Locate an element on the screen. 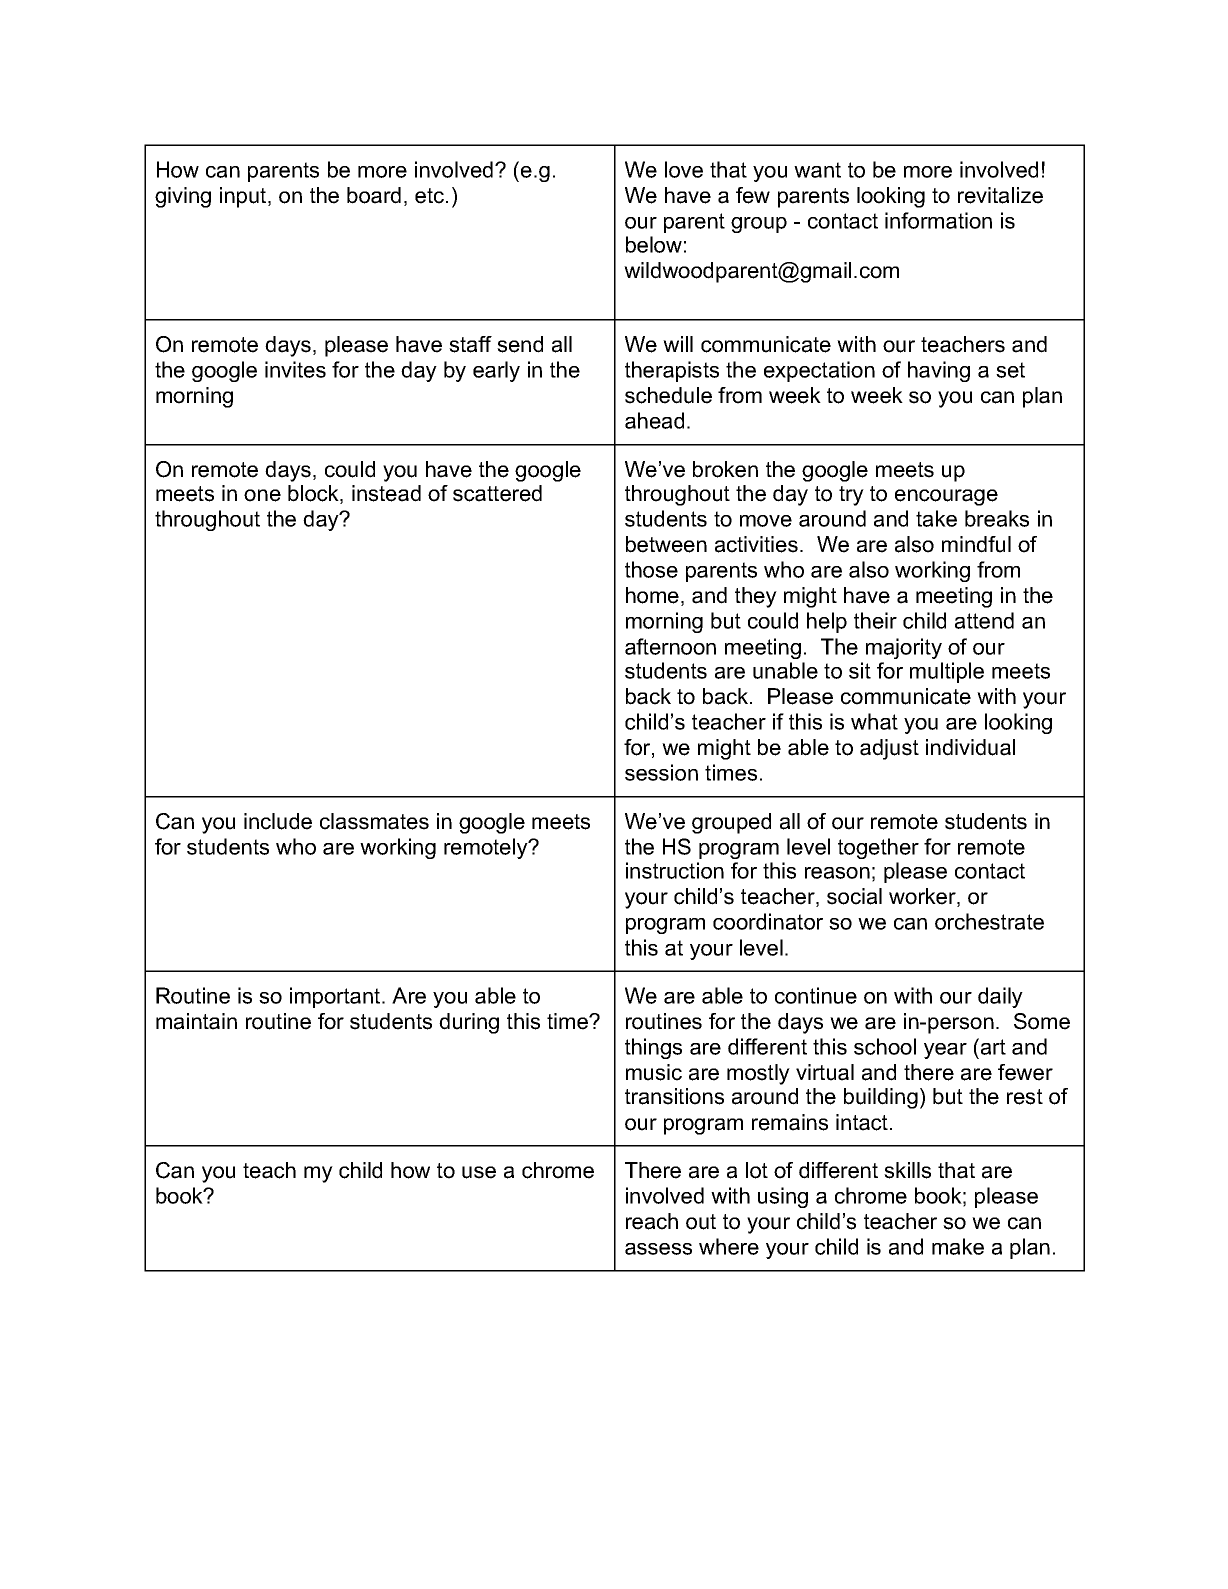  input is located at coordinates (244, 197).
